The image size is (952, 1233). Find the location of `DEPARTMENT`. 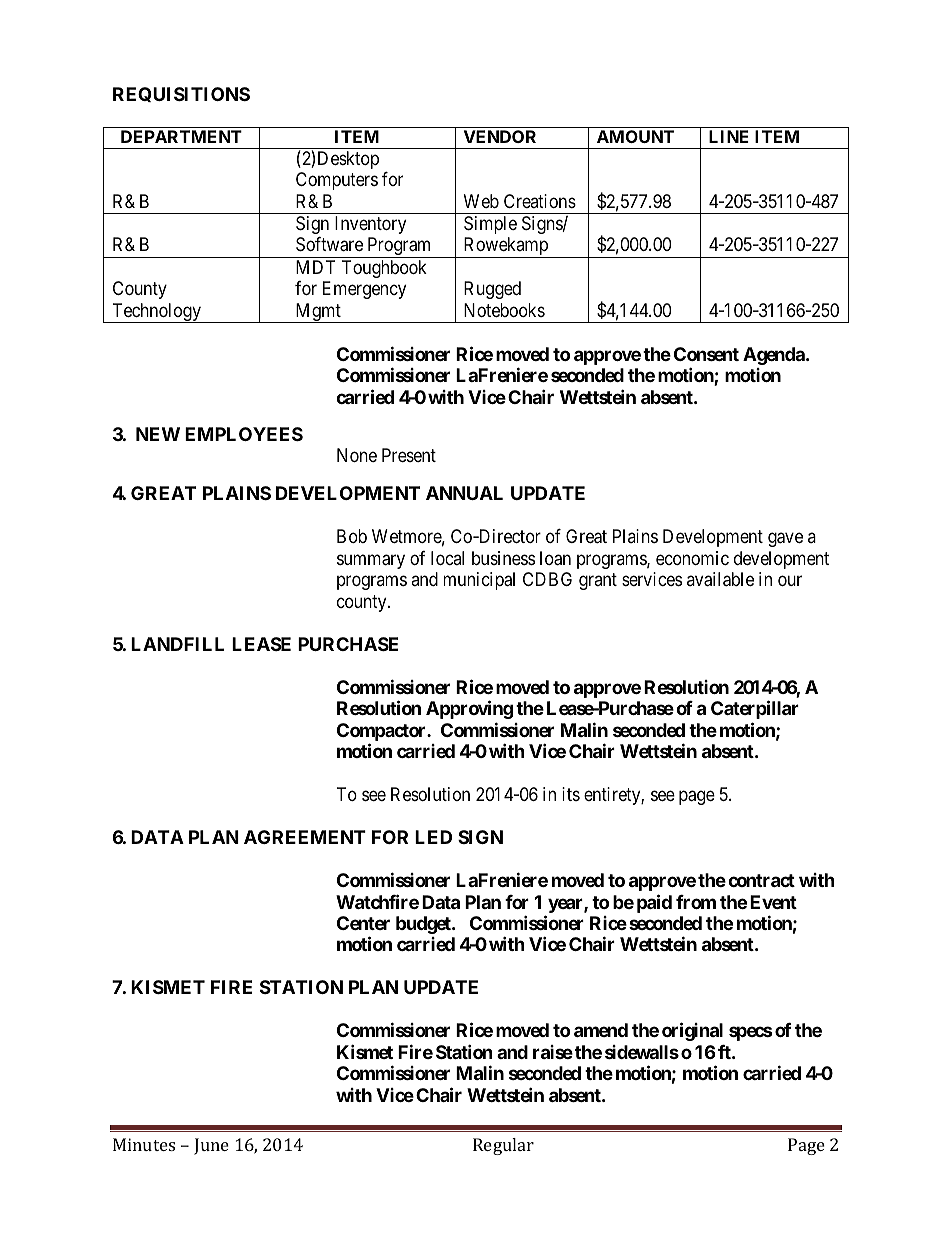

DEPARTMENT is located at coordinates (181, 136).
